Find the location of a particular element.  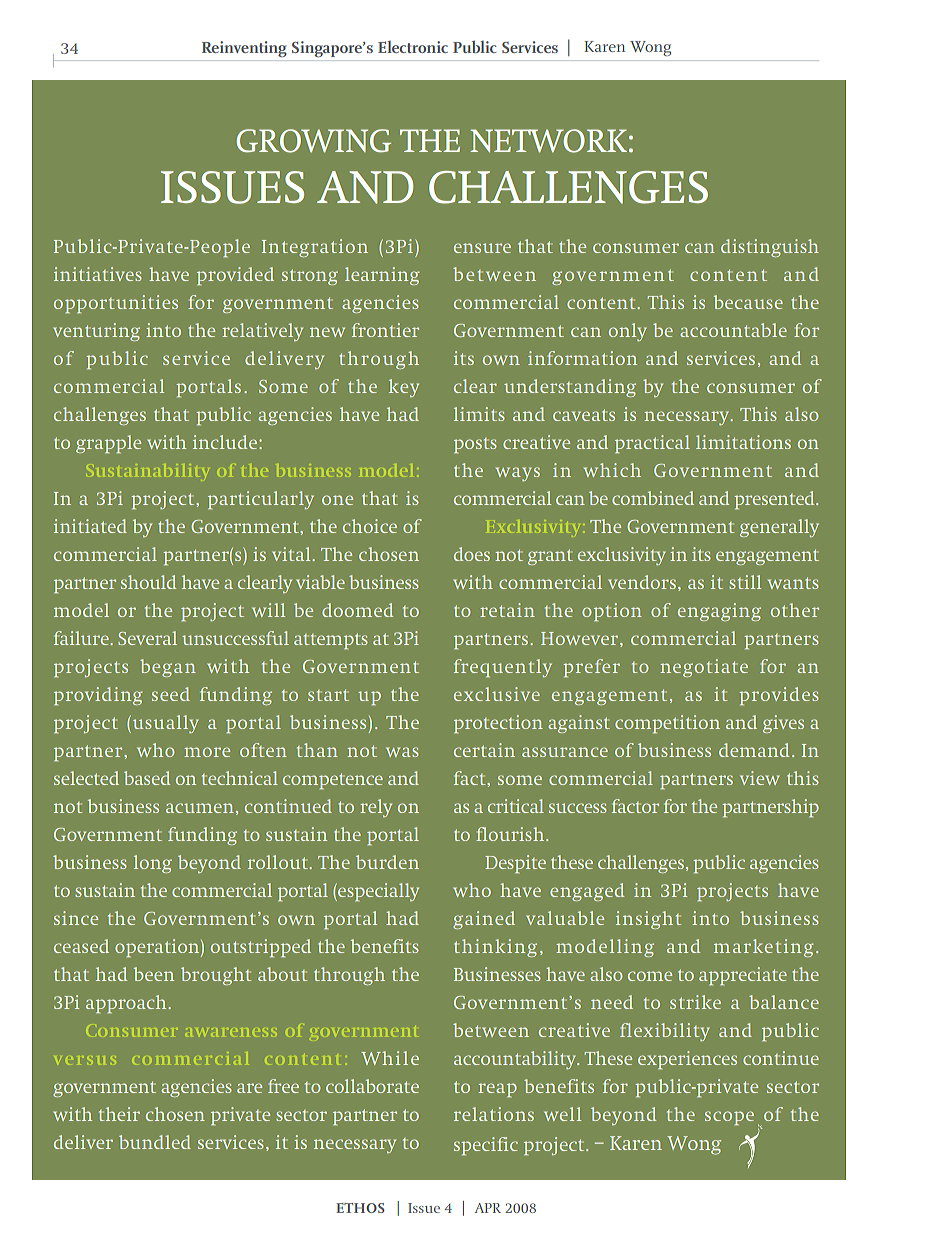

combined is located at coordinates (653, 498).
